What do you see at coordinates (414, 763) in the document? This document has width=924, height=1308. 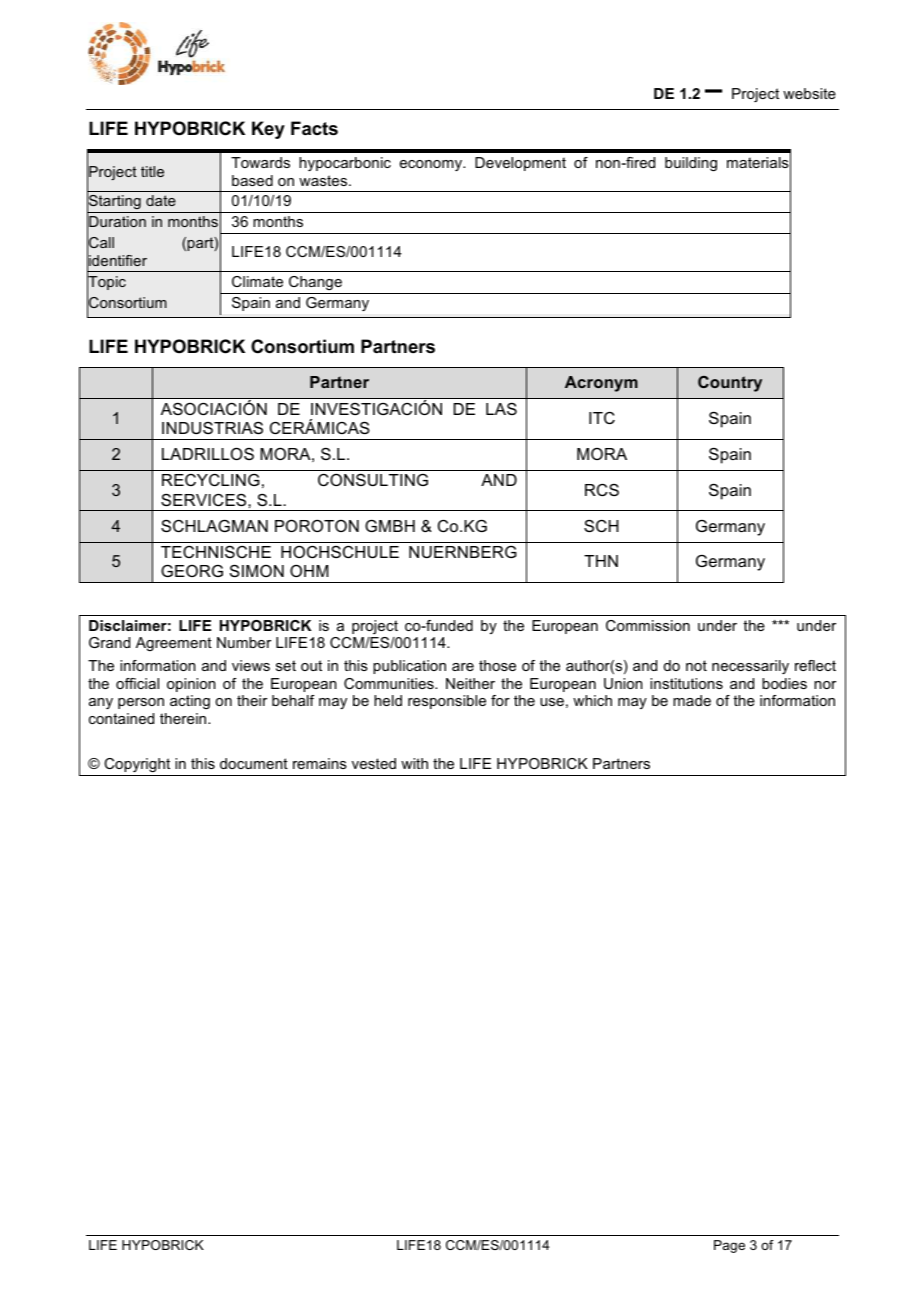 I see `with` at bounding box center [414, 763].
